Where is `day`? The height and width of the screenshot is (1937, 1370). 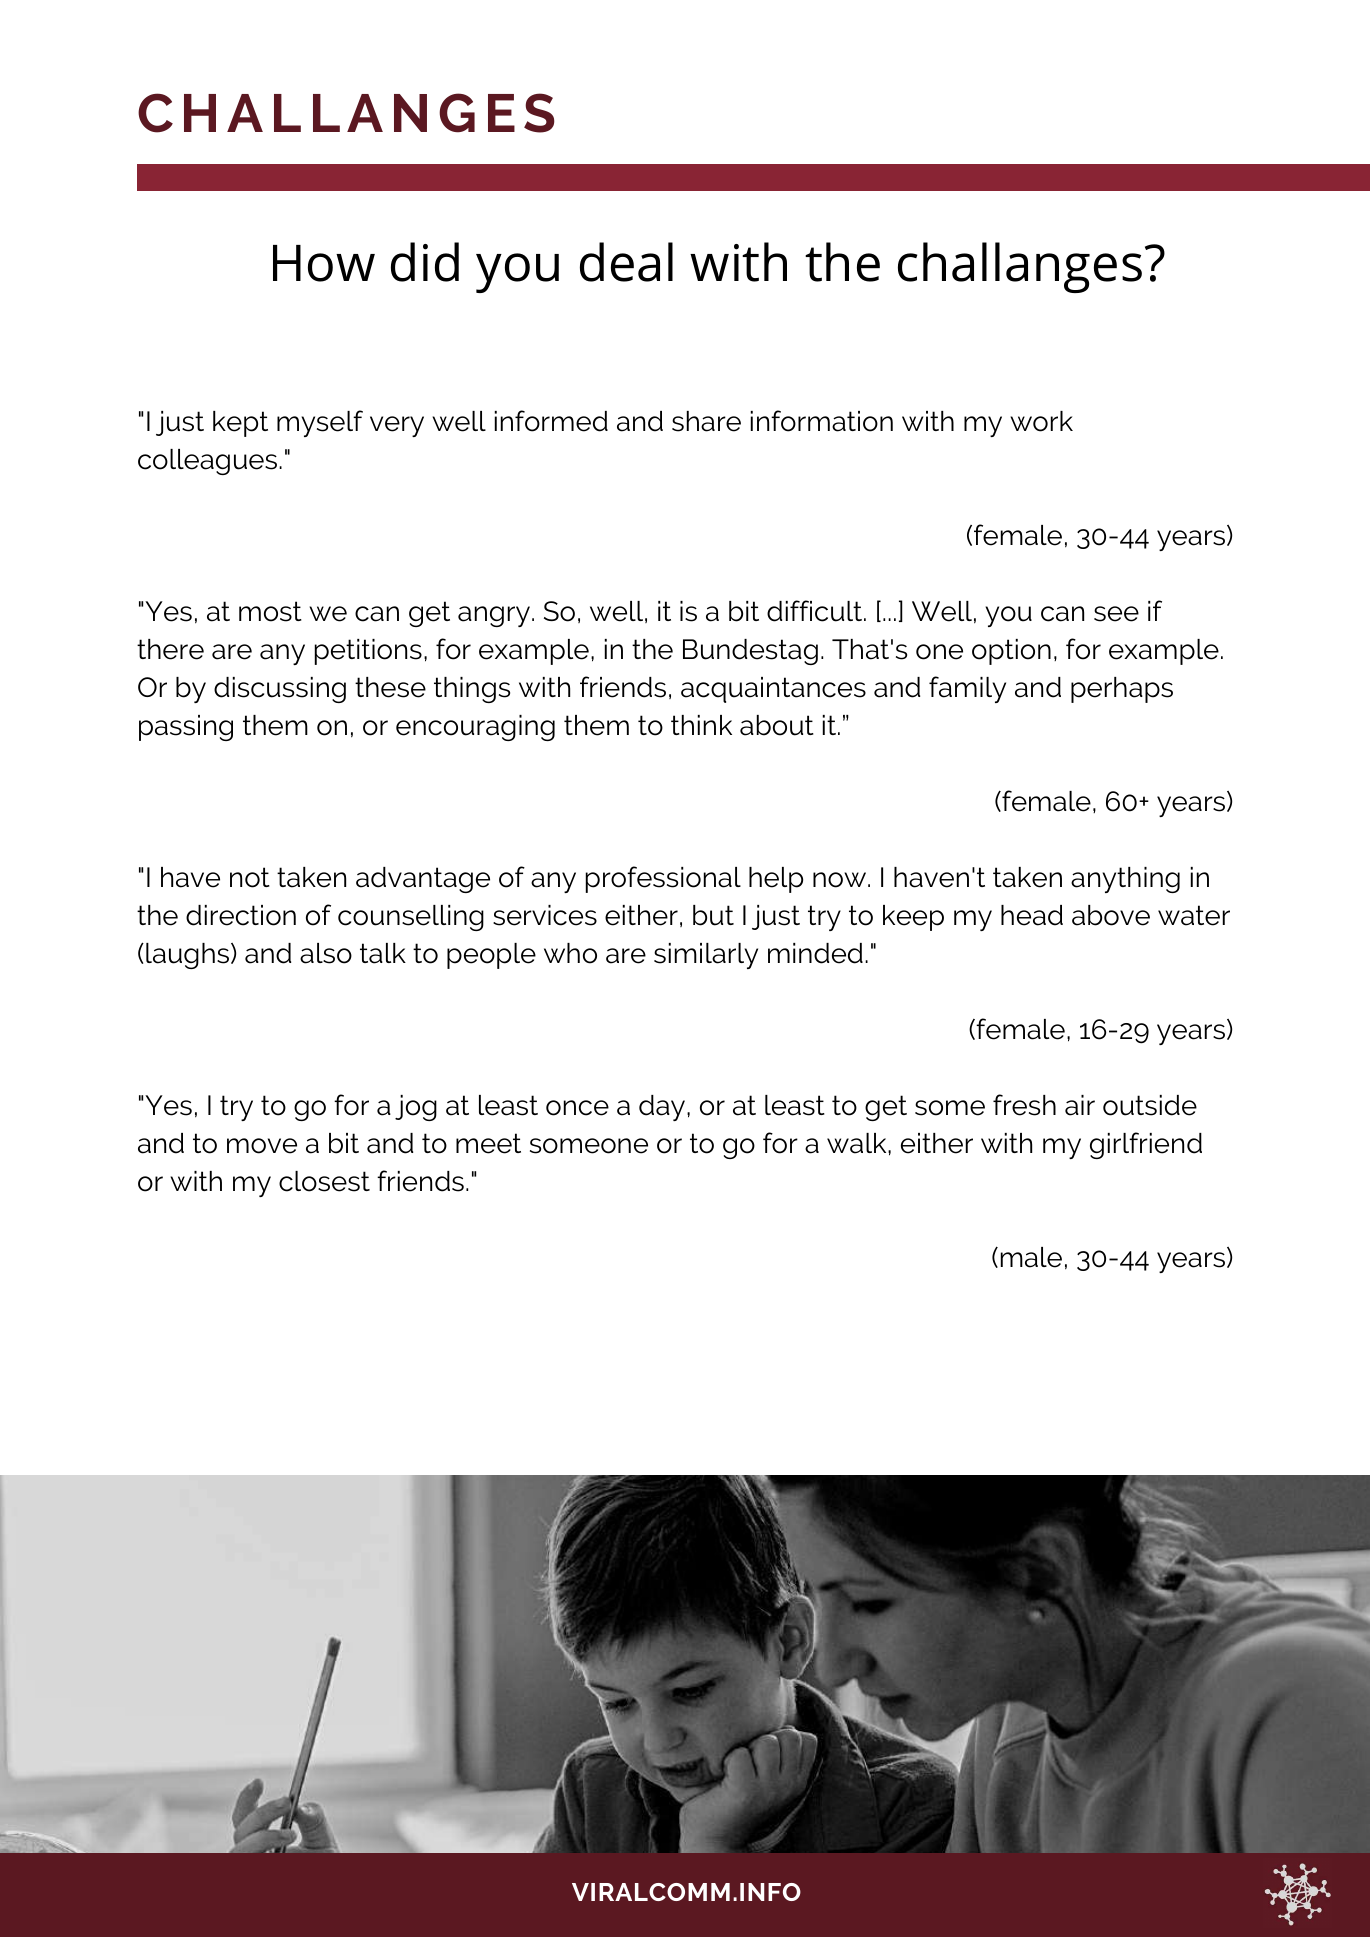
day is located at coordinates (663, 1108).
